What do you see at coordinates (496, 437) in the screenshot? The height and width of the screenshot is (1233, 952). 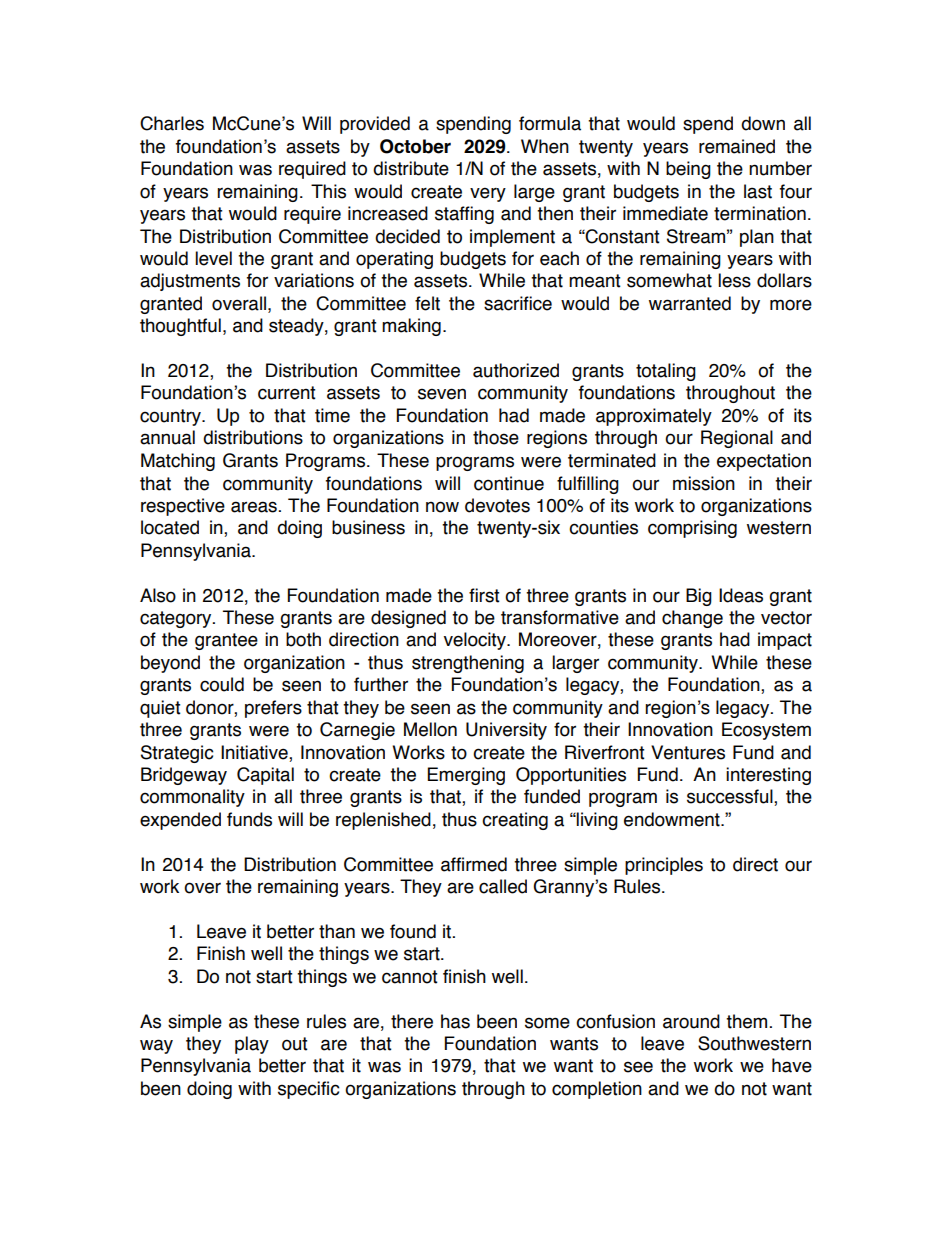 I see `those` at bounding box center [496, 437].
